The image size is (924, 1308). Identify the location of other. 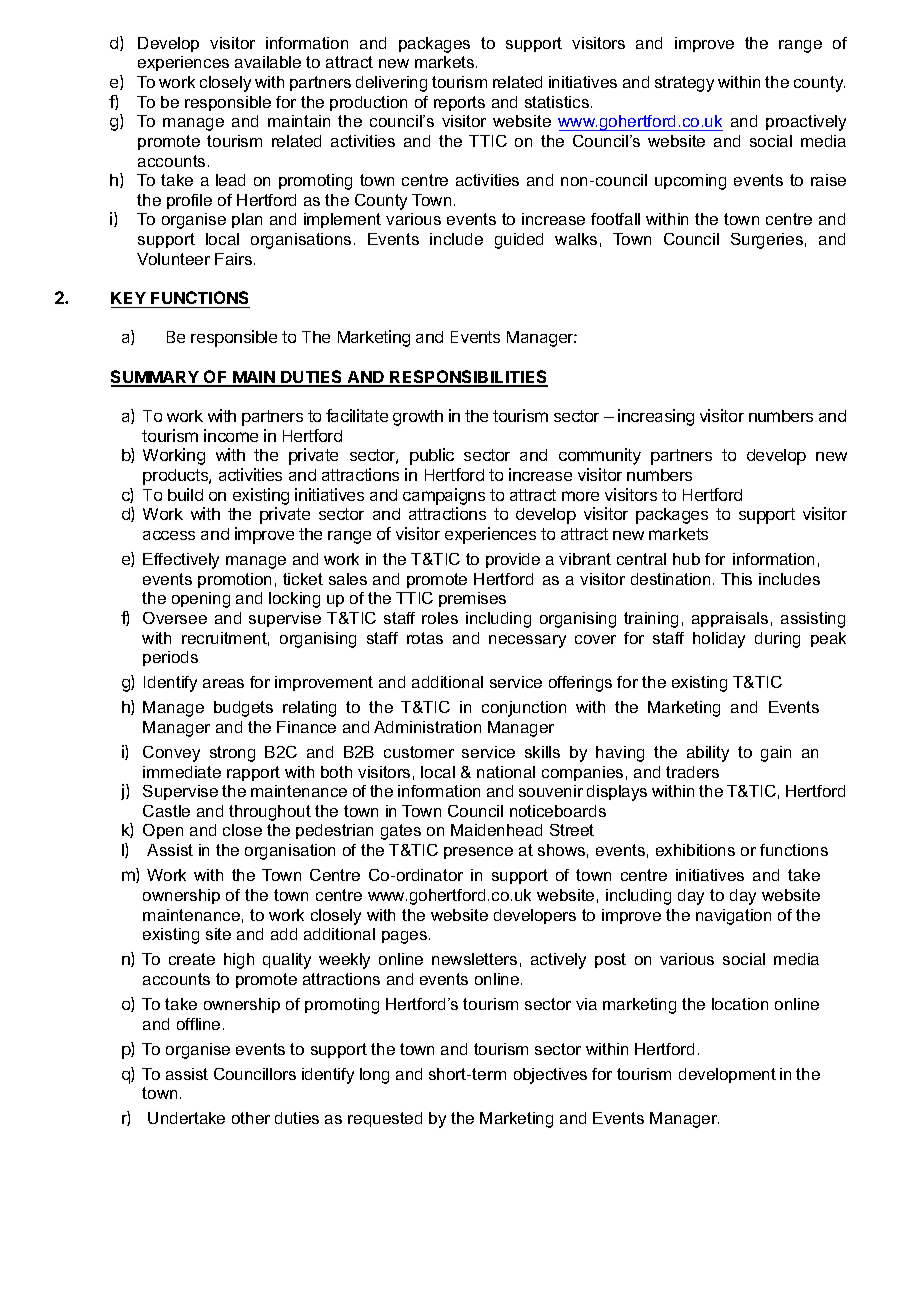
(251, 1118).
